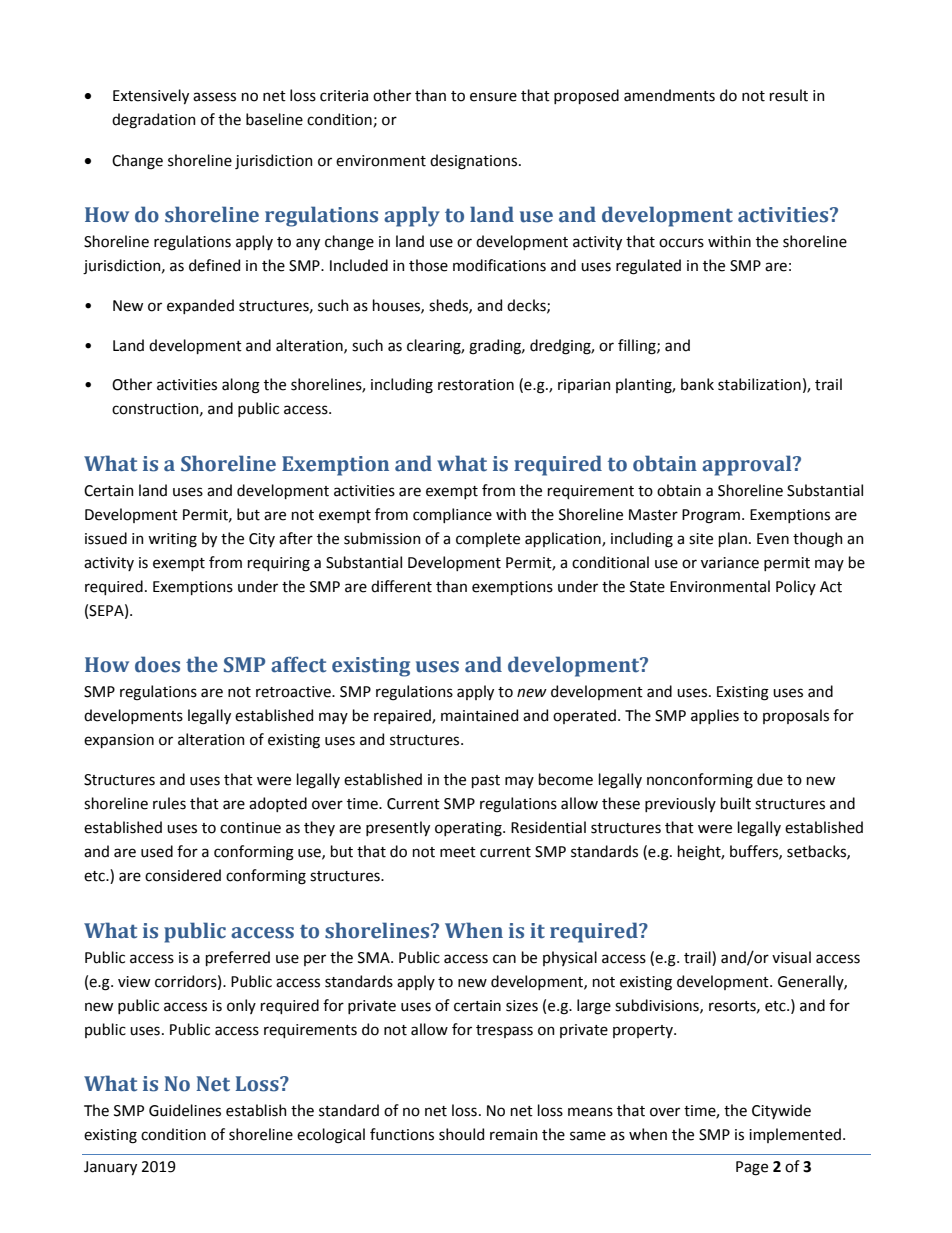 The height and width of the screenshot is (1233, 952). I want to click on restoration, so click(476, 385).
